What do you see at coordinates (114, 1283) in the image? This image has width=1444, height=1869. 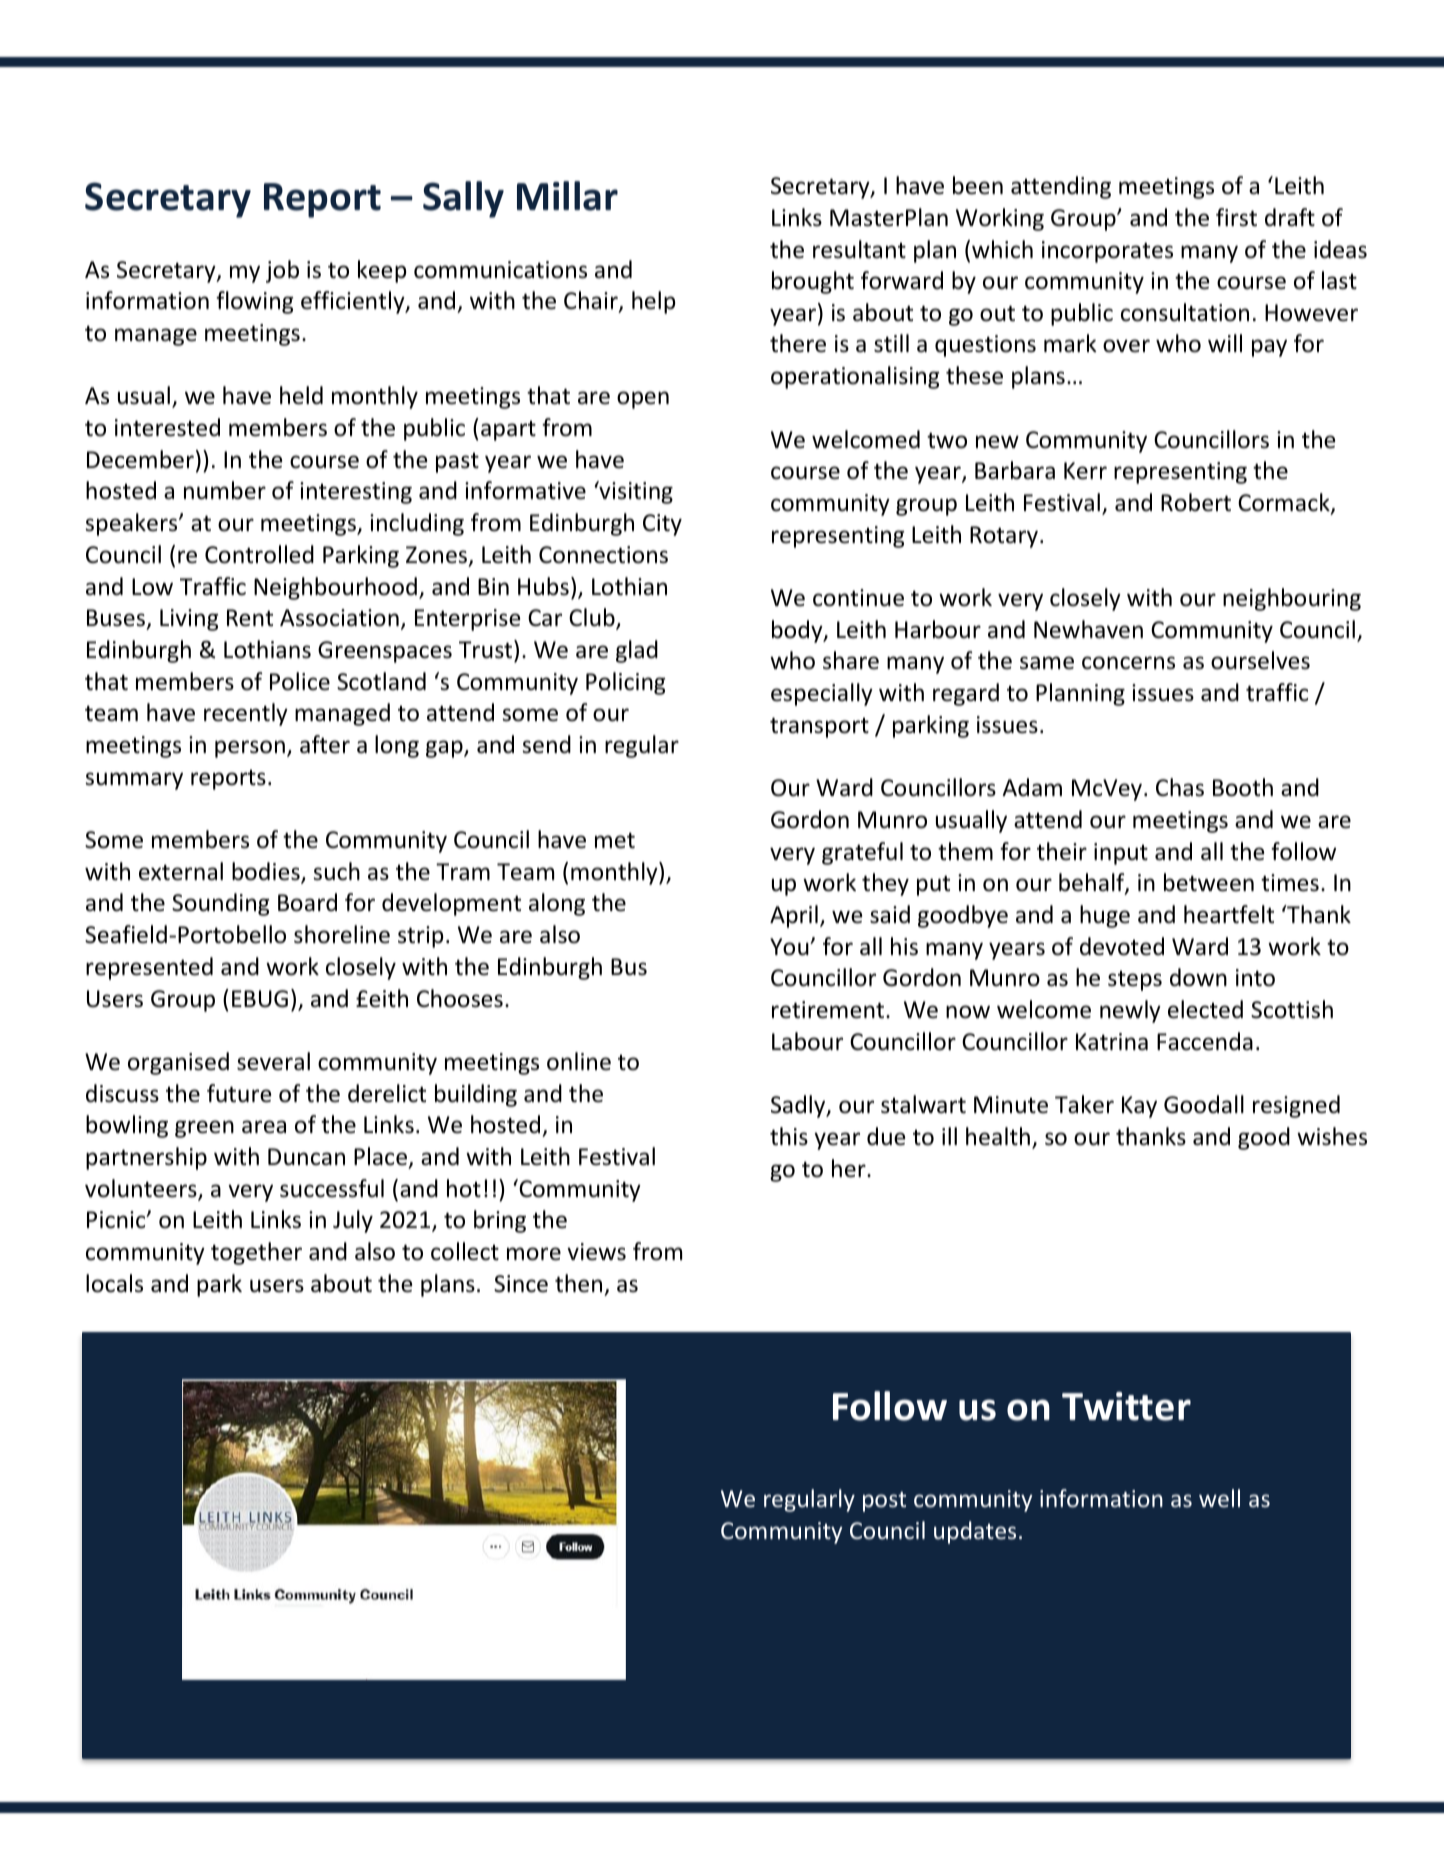 I see `locals` at bounding box center [114, 1283].
